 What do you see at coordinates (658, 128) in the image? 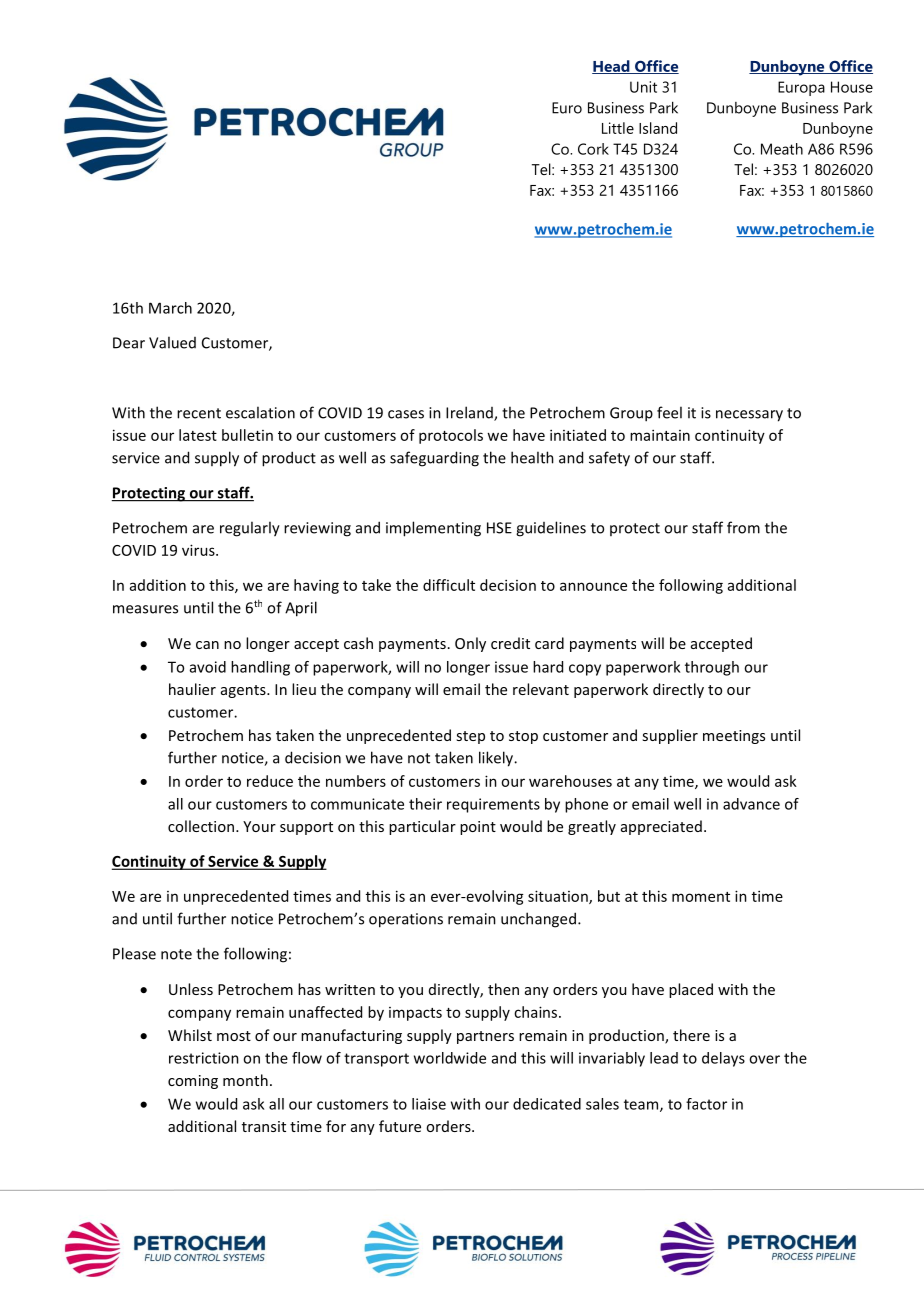
I see `Island` at bounding box center [658, 128].
